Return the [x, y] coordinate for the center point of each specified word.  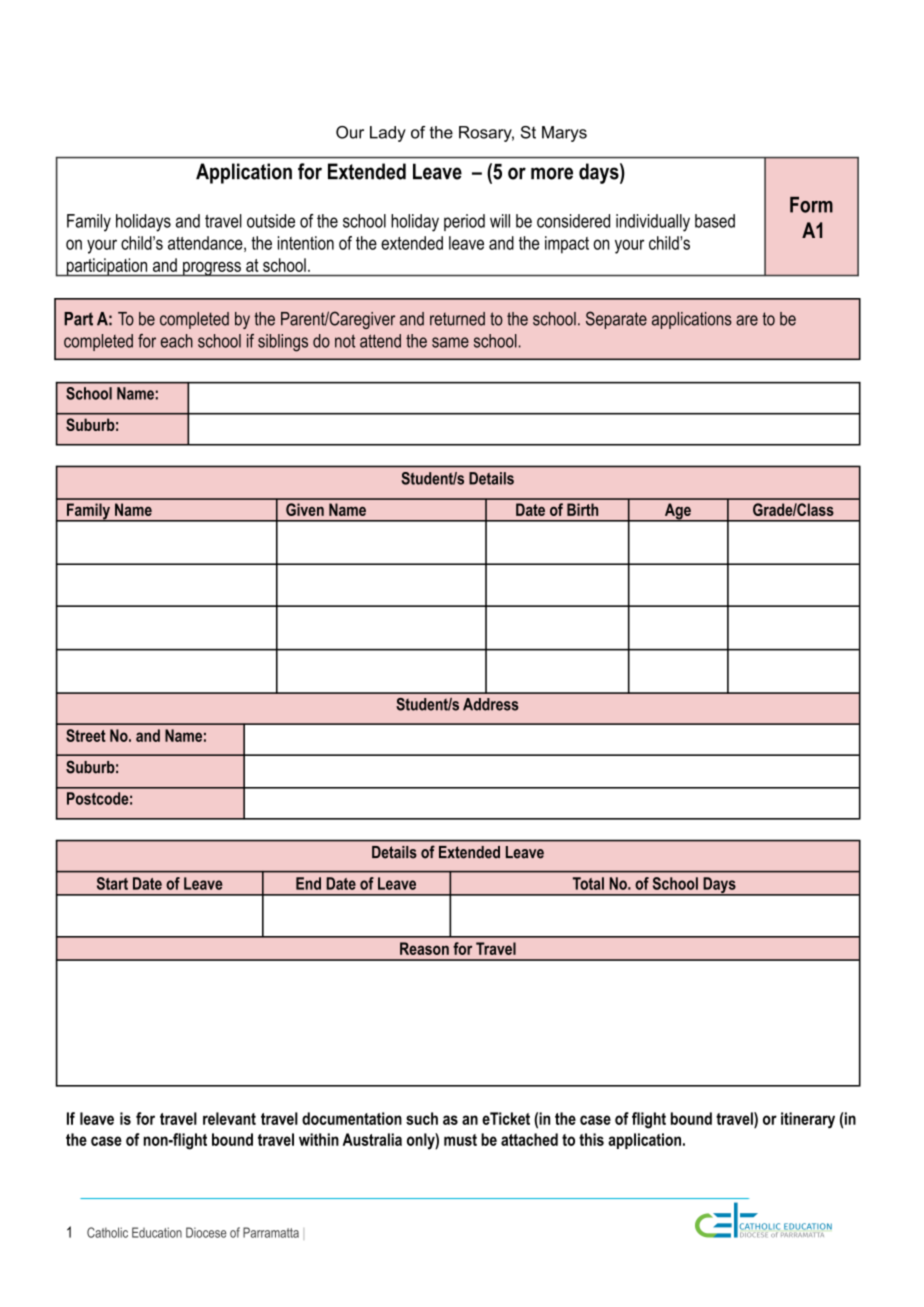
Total [588, 883]
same [450, 342]
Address [491, 704]
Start [112, 883]
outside [271, 221]
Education [157, 1232]
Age [677, 512]
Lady [388, 134]
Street [86, 735]
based [715, 221]
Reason [424, 948]
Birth [582, 509]
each [177, 341]
